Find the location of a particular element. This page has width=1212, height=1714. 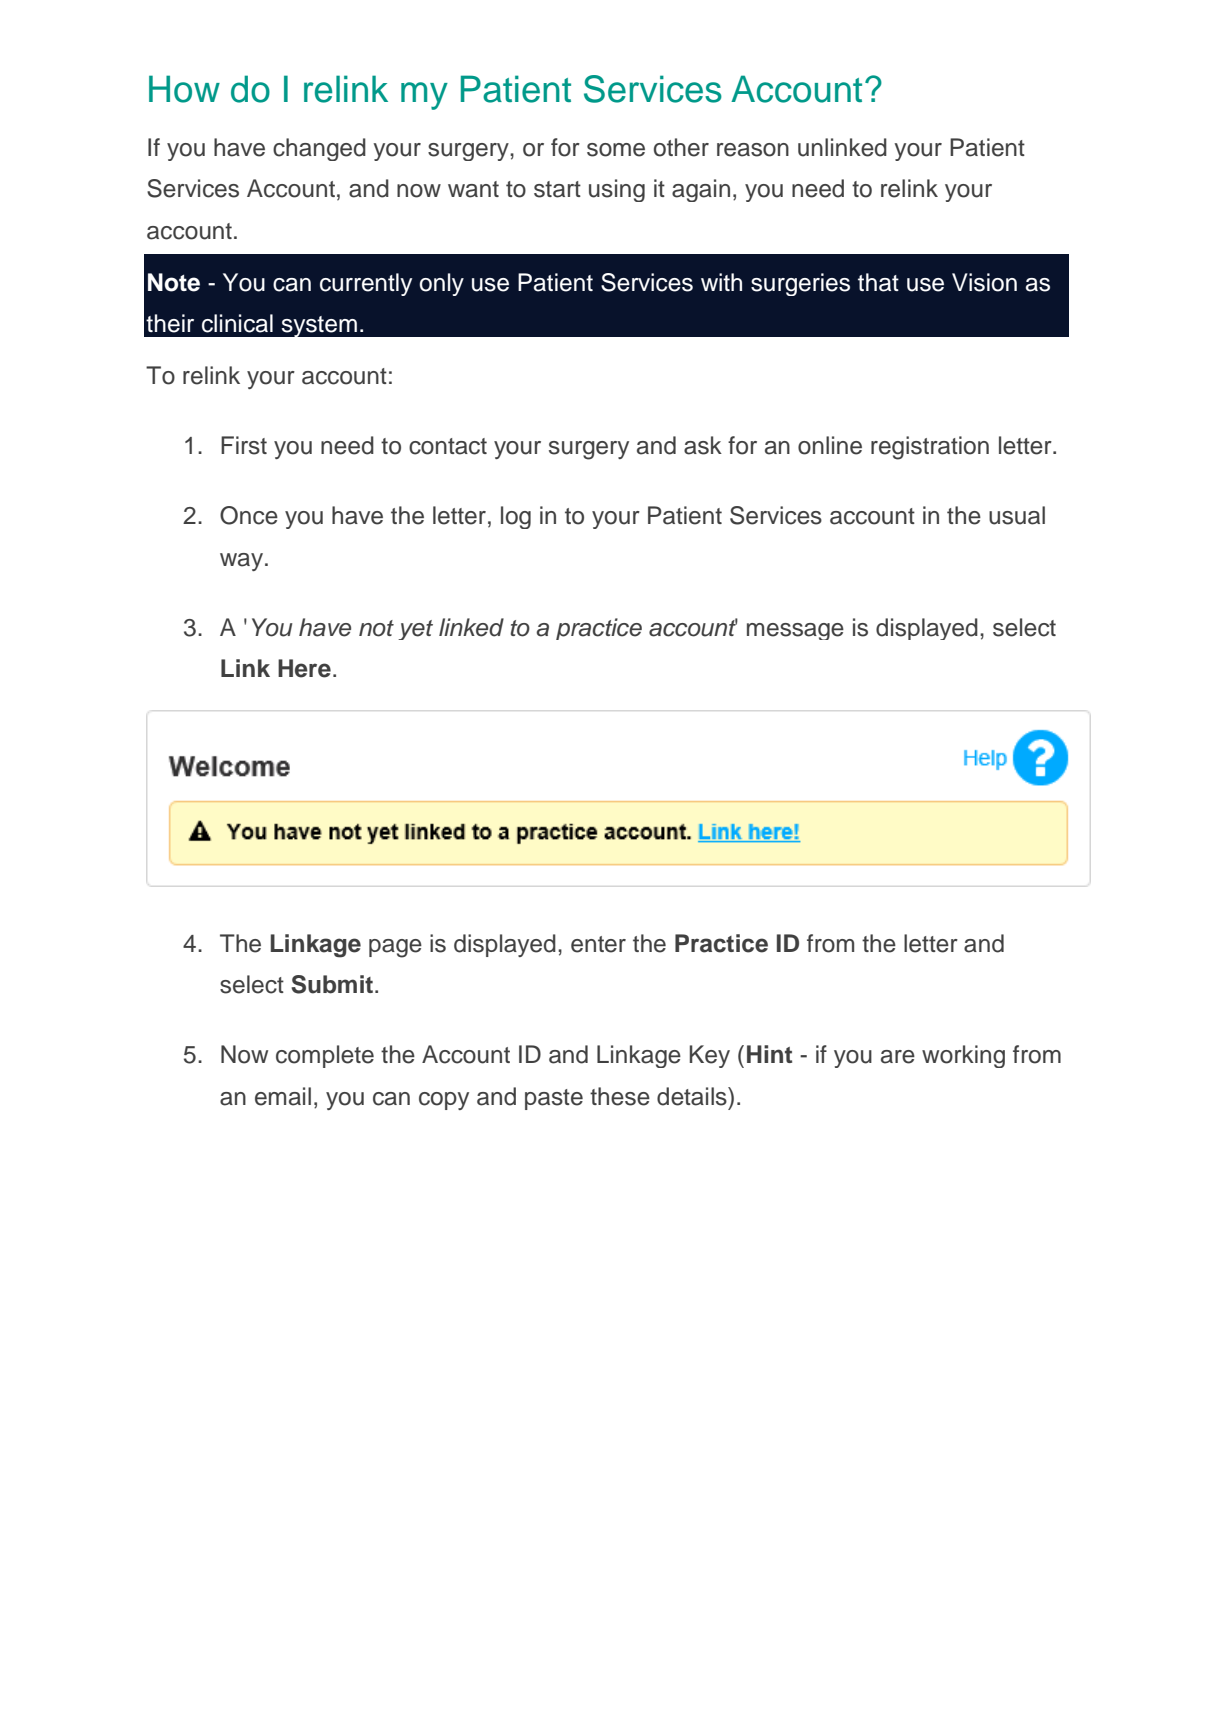

First is located at coordinates (244, 445).
